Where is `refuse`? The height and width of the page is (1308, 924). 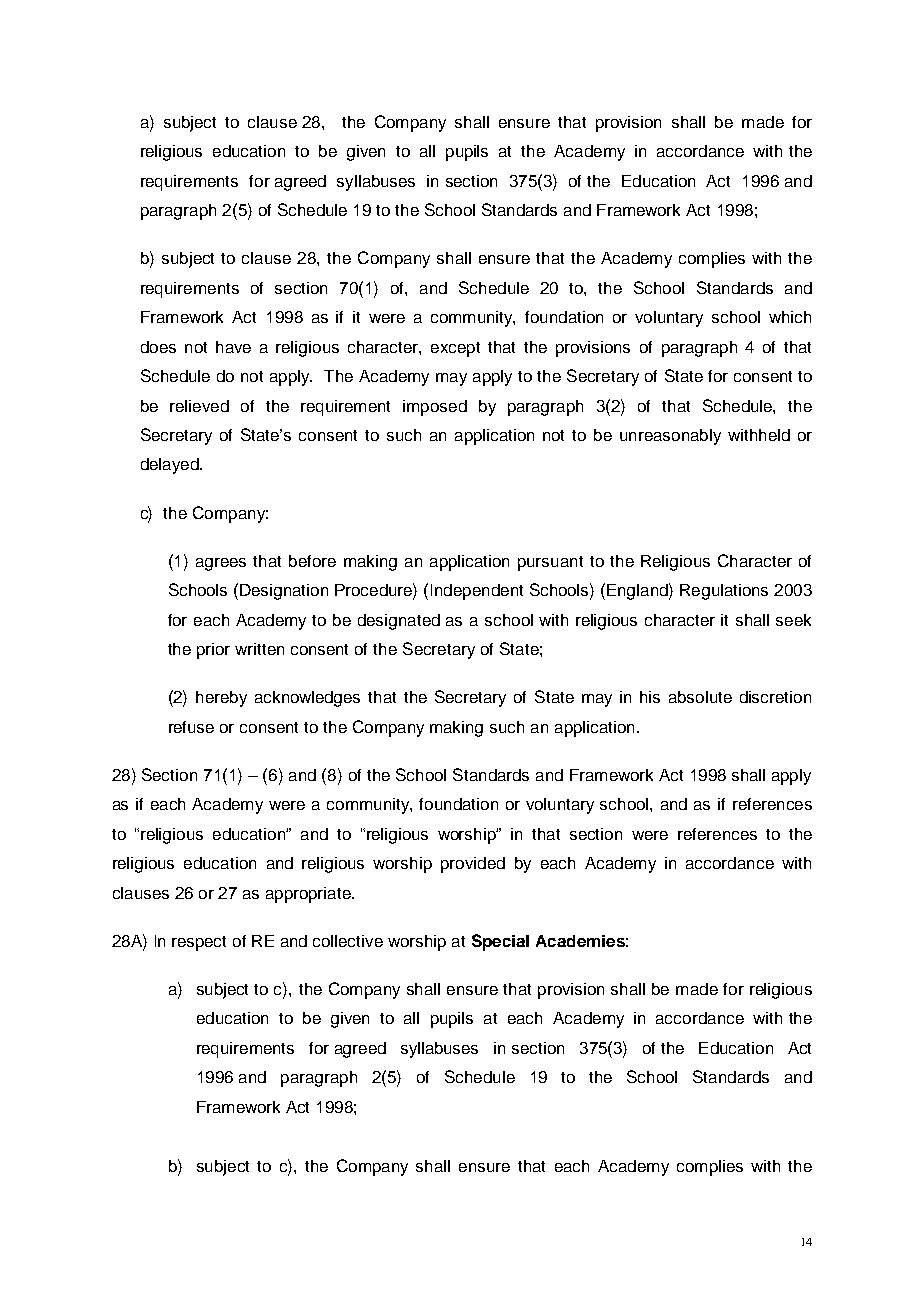 refuse is located at coordinates (191, 727).
